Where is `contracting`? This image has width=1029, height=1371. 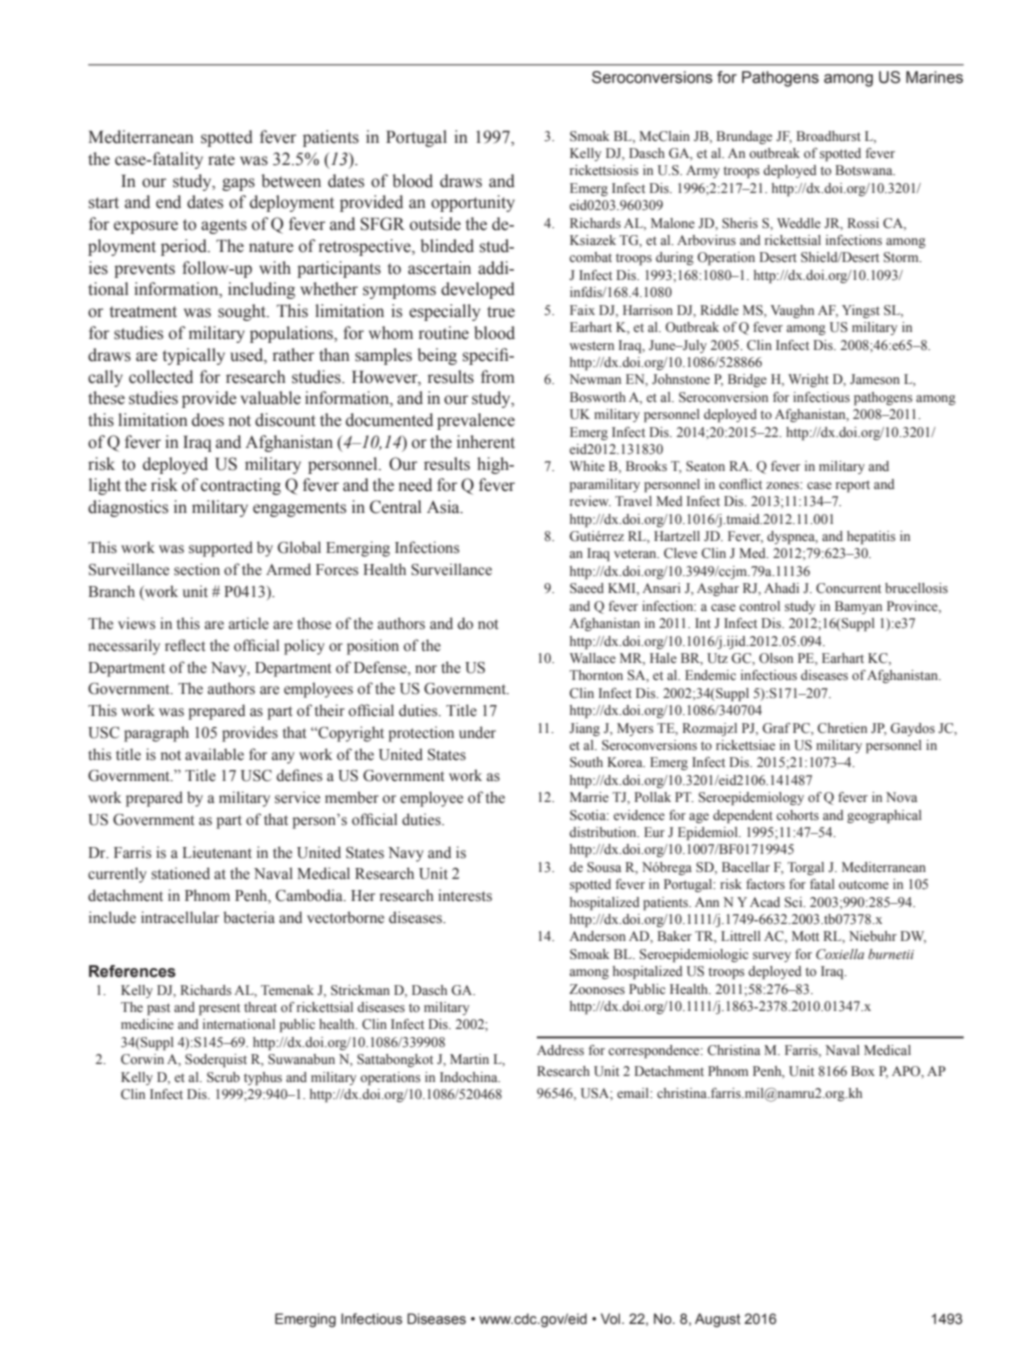 contracting is located at coordinates (241, 486).
